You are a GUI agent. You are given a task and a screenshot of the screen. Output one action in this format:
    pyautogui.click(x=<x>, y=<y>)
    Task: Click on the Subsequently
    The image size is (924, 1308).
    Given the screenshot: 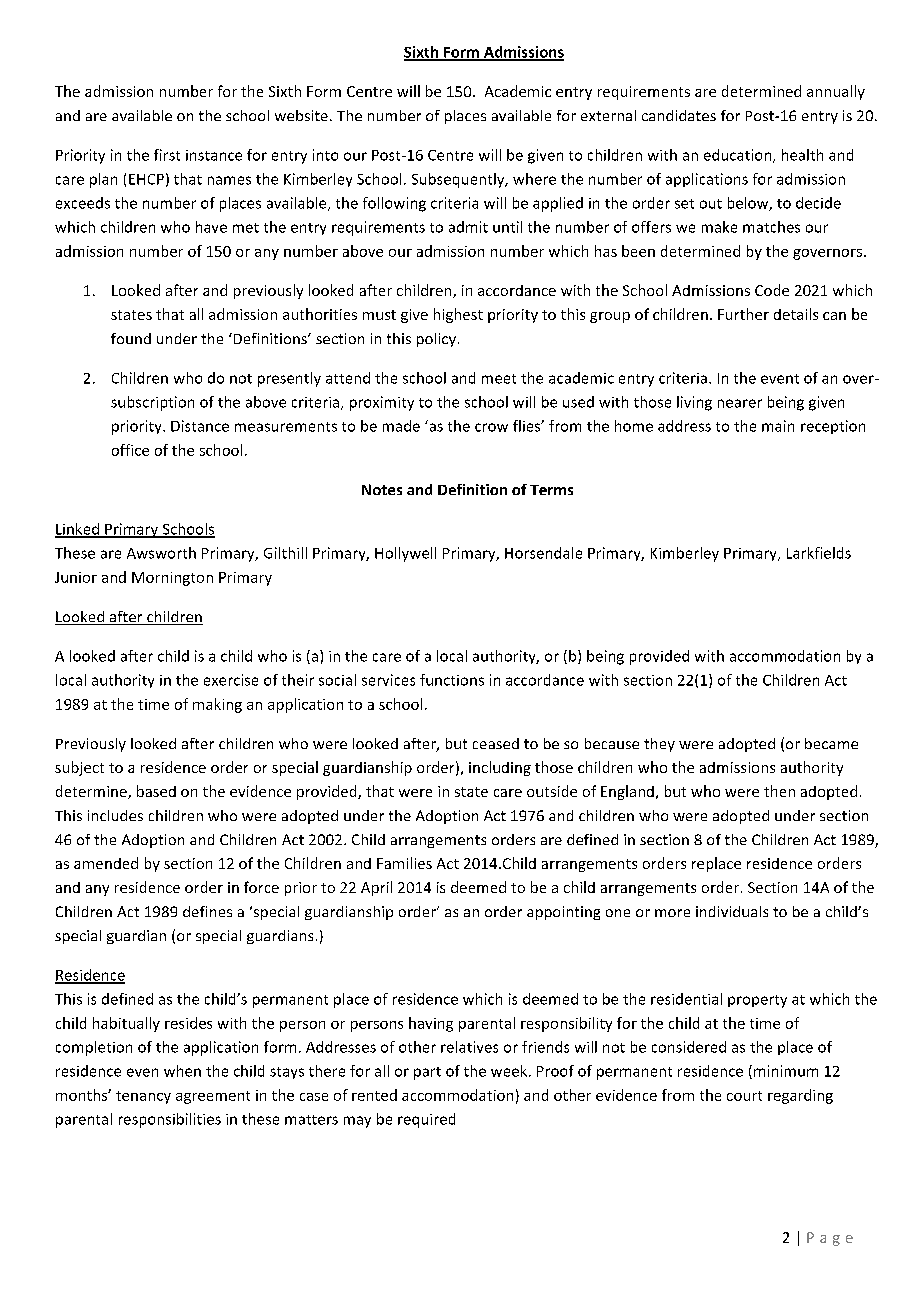 What is the action you would take?
    pyautogui.click(x=459, y=180)
